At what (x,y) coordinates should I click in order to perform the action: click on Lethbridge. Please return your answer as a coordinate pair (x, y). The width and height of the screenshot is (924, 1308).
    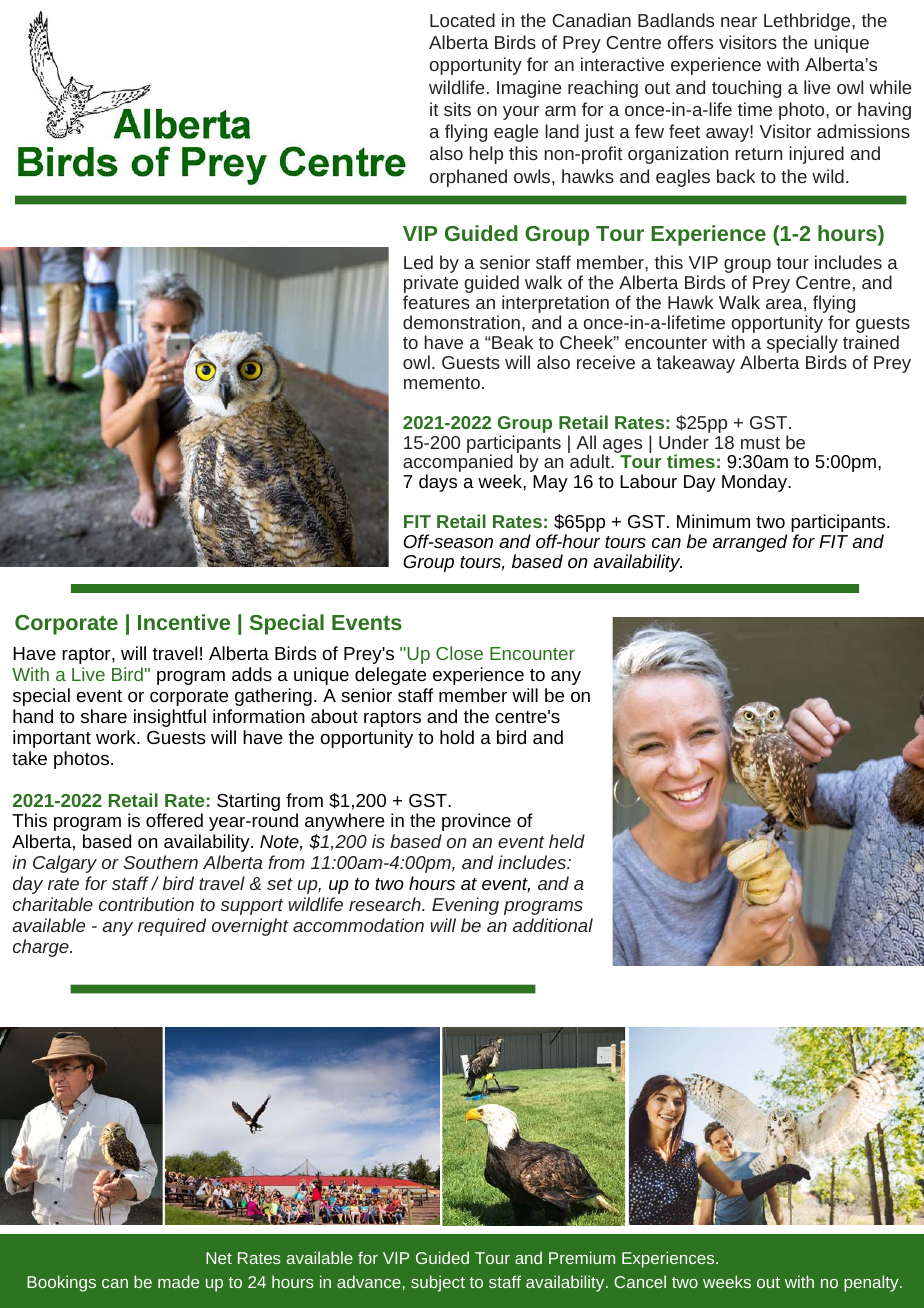
    Looking at the image, I should click on (808, 22).
